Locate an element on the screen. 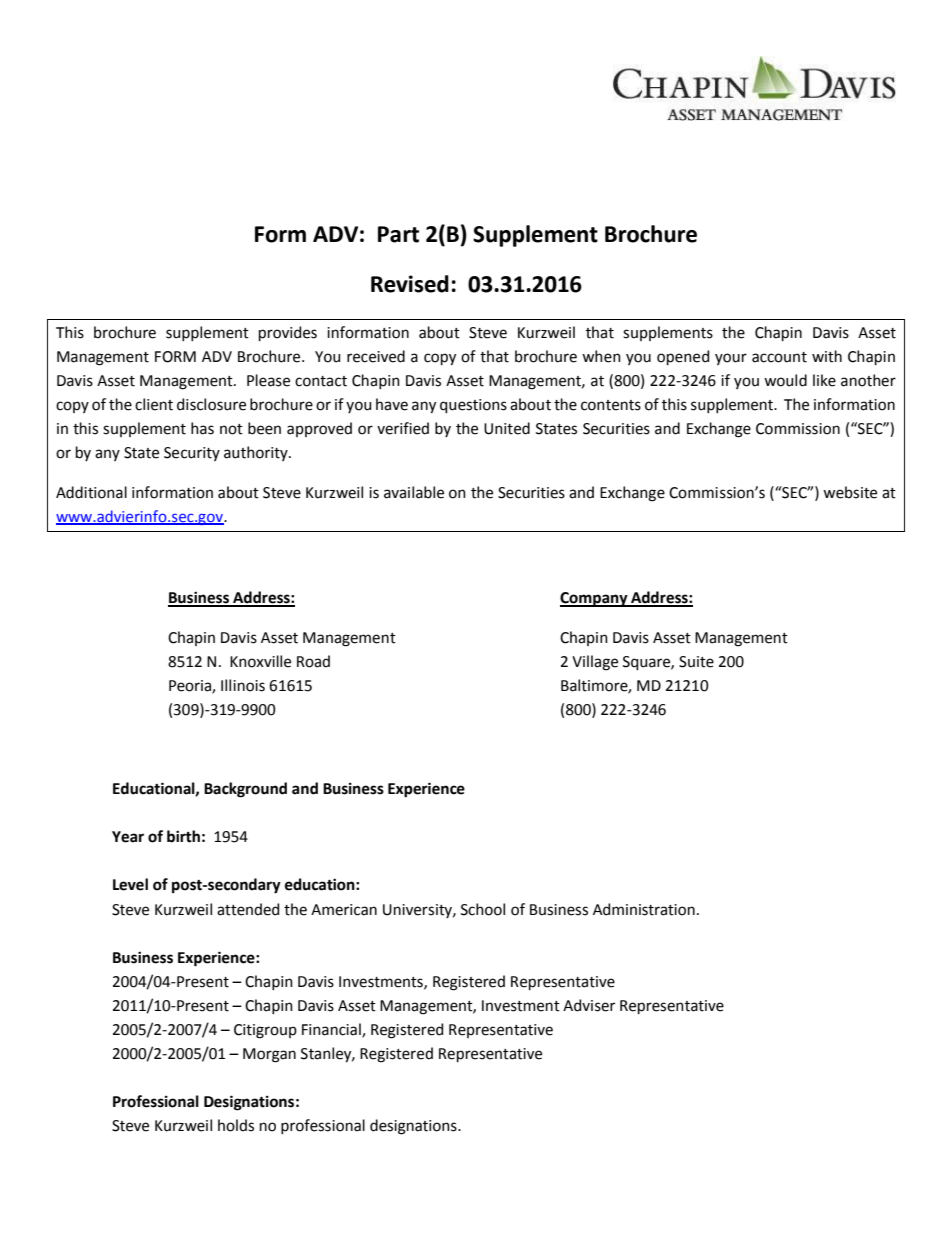  account is located at coordinates (779, 357).
